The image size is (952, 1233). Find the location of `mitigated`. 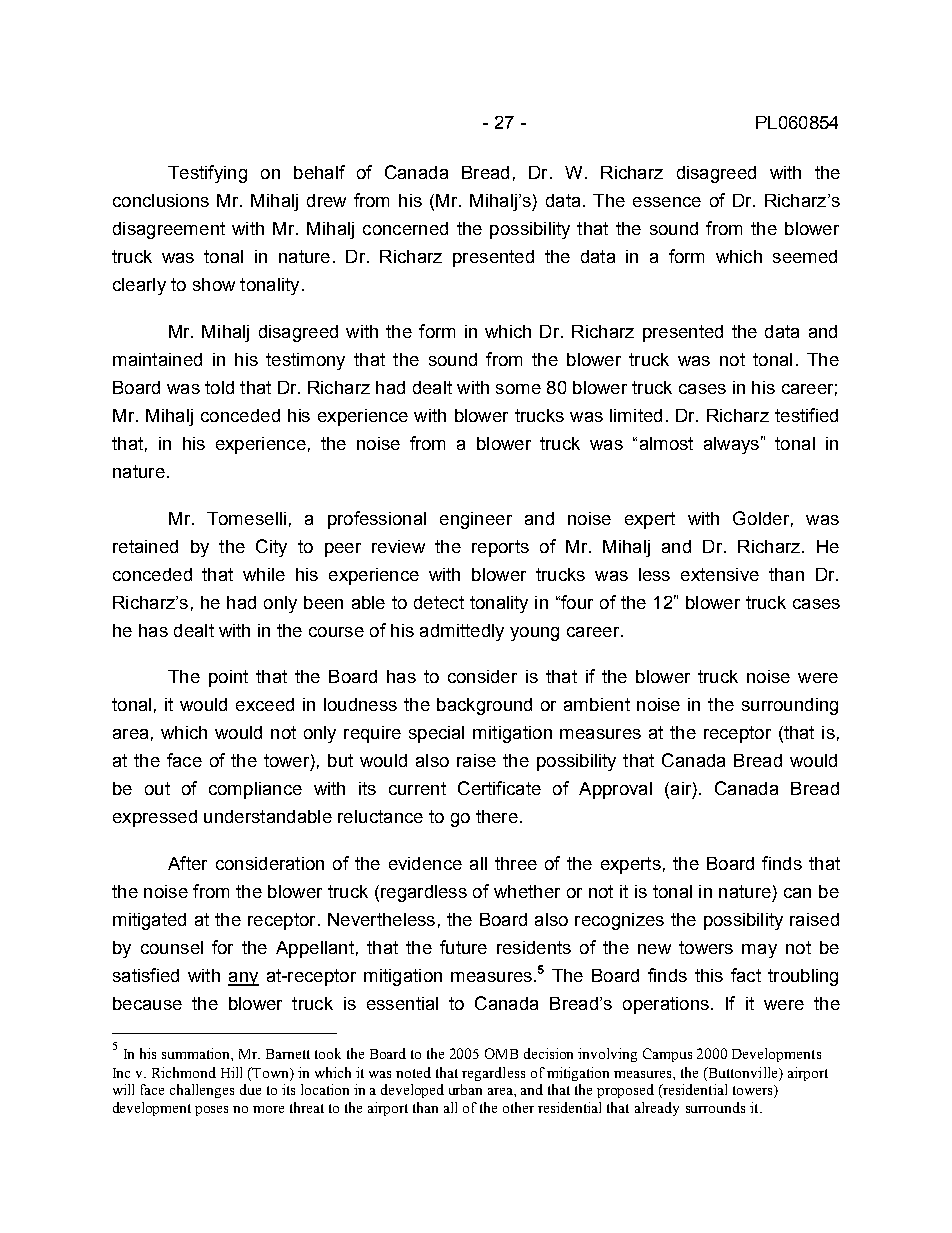

mitigated is located at coordinates (149, 921).
